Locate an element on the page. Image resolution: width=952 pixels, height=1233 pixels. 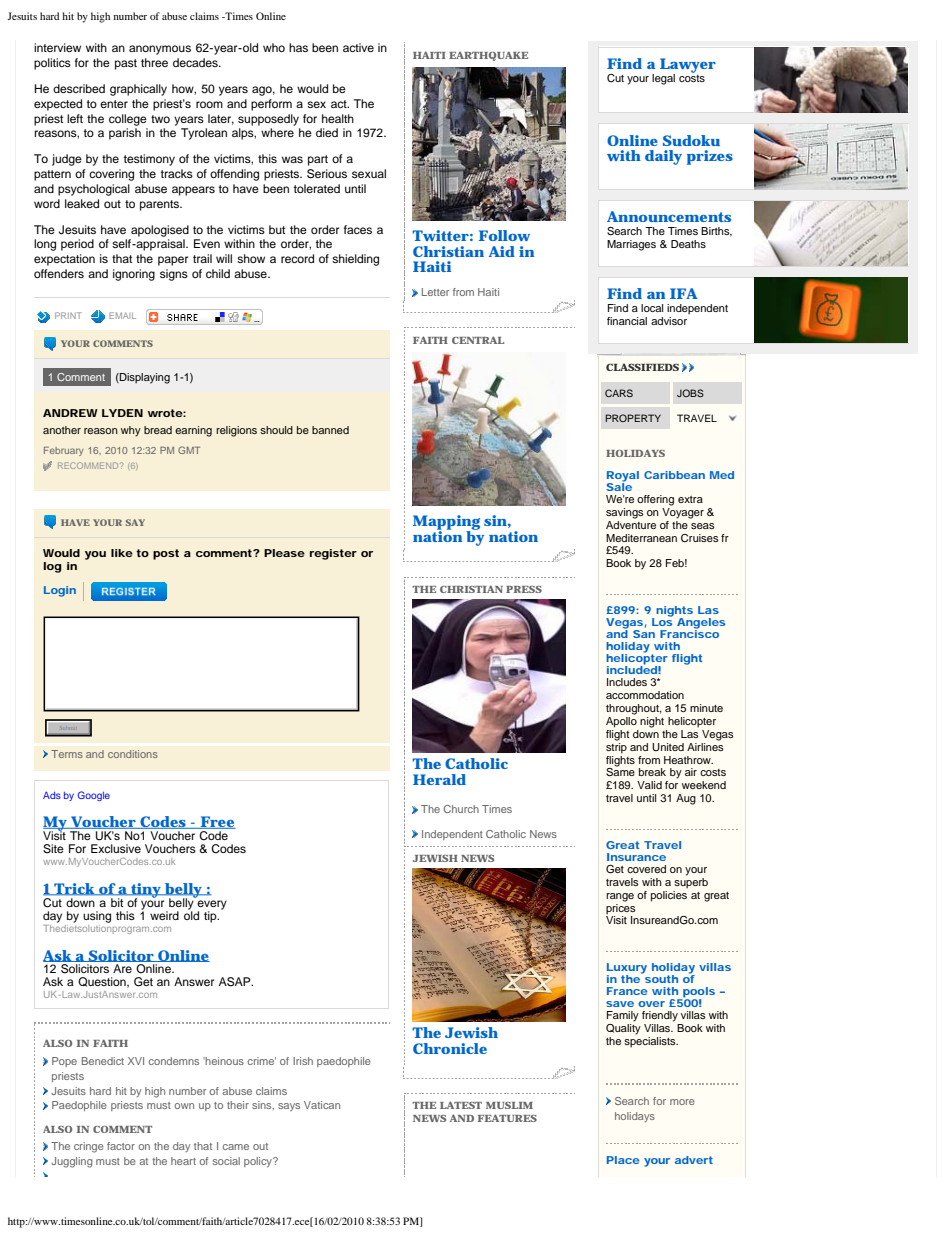
Insurance is located at coordinates (636, 857).
